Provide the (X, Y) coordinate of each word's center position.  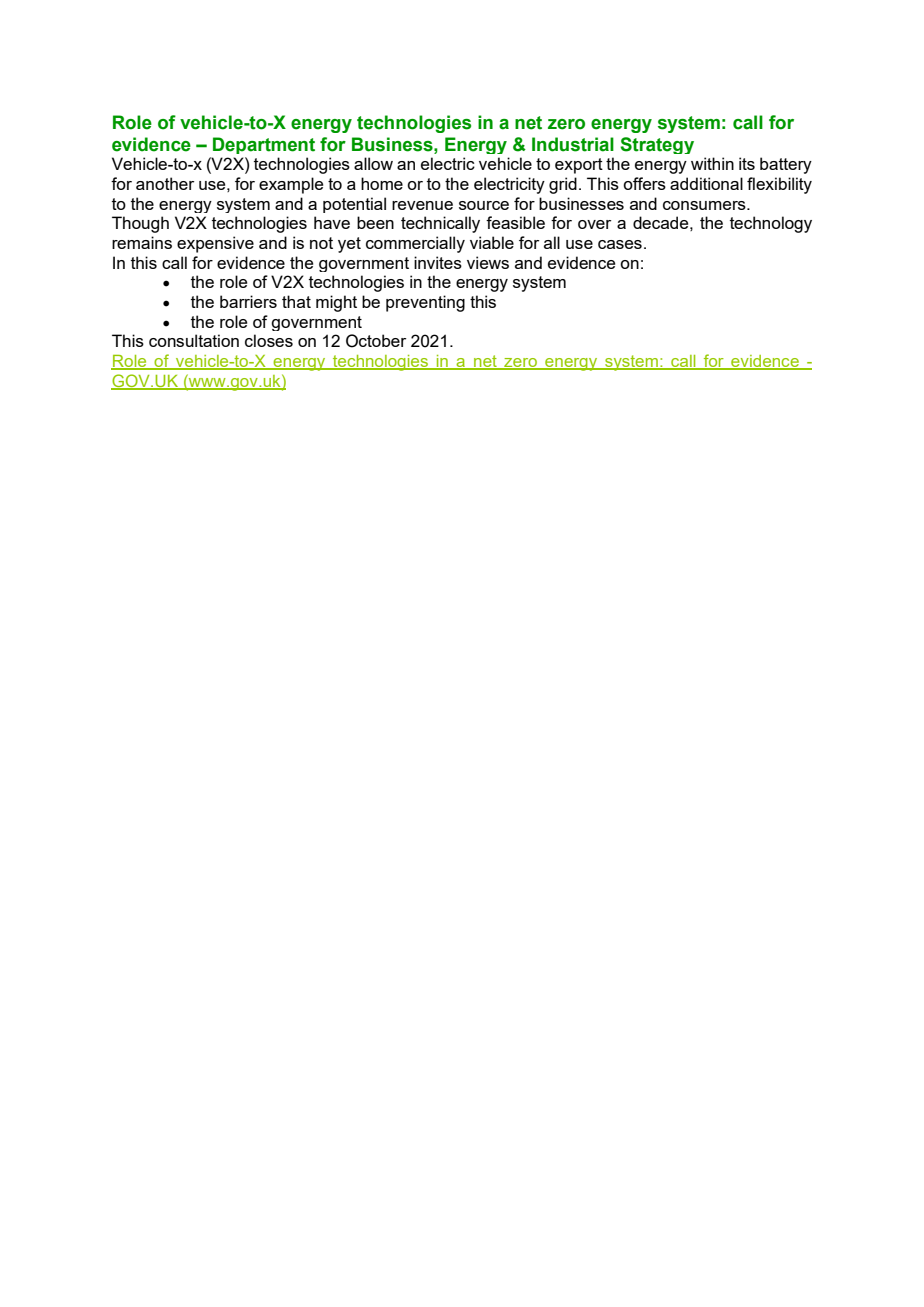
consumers (705, 205)
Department (264, 145)
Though (140, 224)
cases (620, 244)
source (484, 205)
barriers (248, 301)
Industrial (573, 144)
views (488, 262)
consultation (194, 340)
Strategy (657, 145)
